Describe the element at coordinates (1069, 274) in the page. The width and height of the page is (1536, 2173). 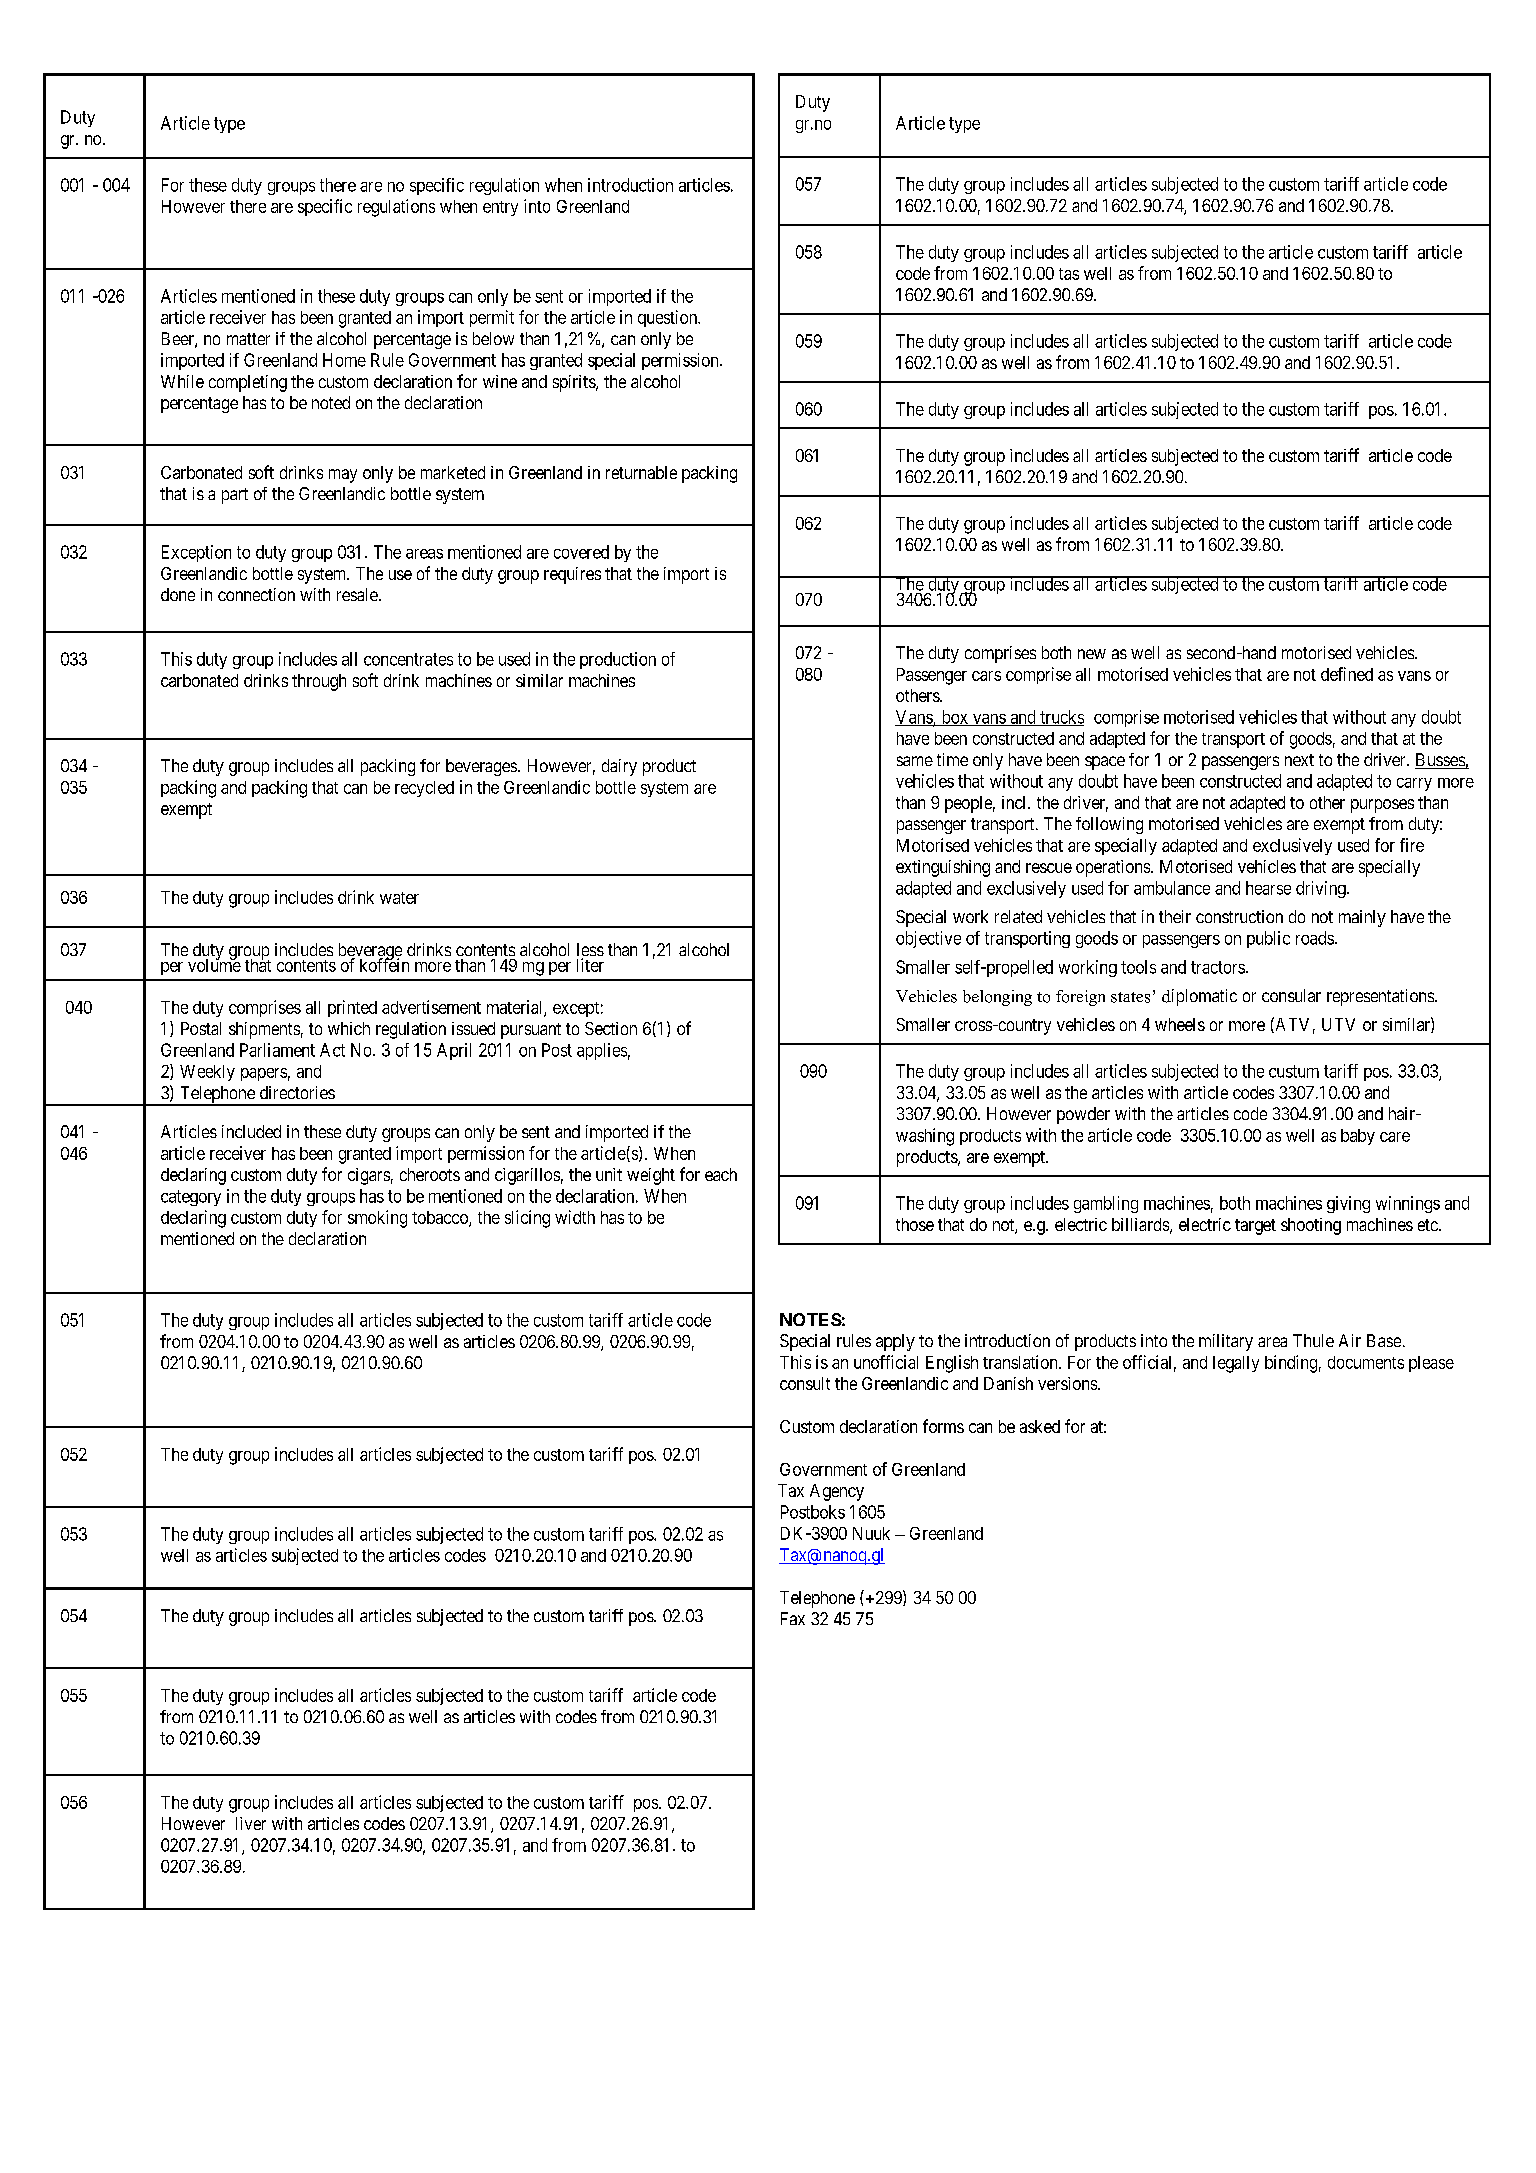
I see `tas` at that location.
